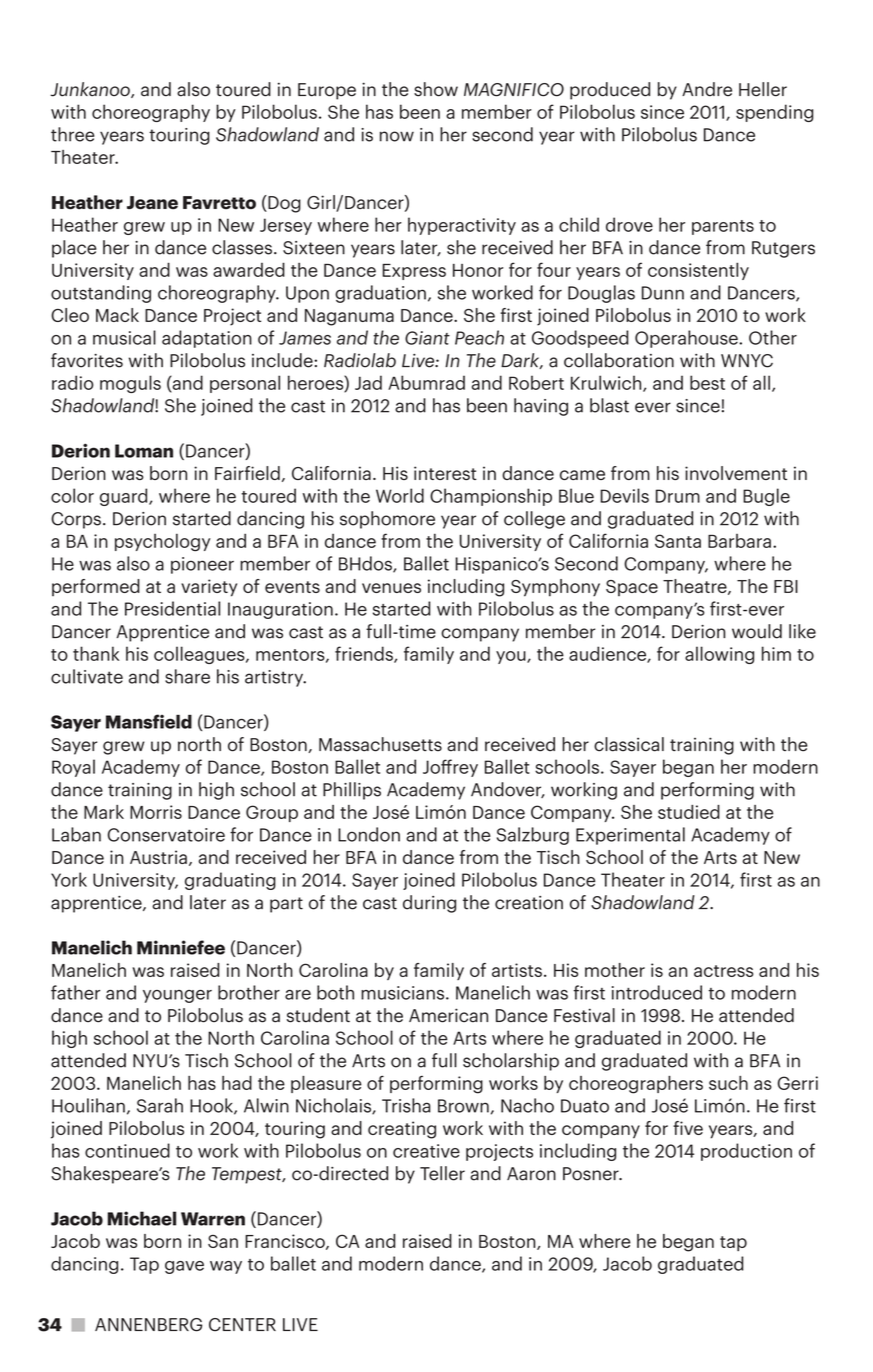  Describe the element at coordinates (707, 89) in the document. I see `Andre` at that location.
